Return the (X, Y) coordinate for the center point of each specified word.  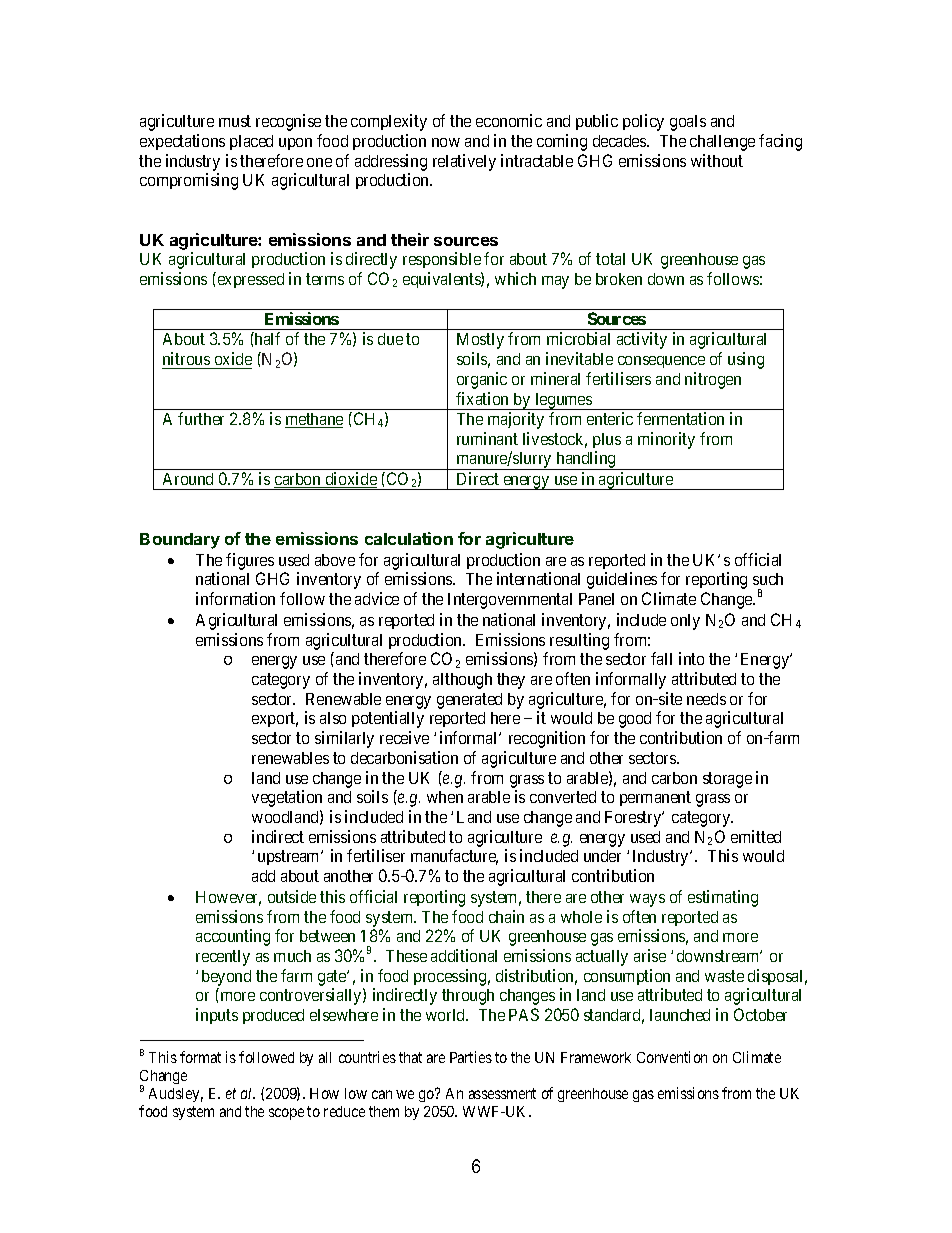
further (201, 418)
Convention (672, 1057)
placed (251, 142)
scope (286, 1114)
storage (727, 780)
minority (666, 440)
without (717, 160)
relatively (464, 162)
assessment (502, 1093)
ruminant (487, 438)
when (445, 797)
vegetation (287, 798)
